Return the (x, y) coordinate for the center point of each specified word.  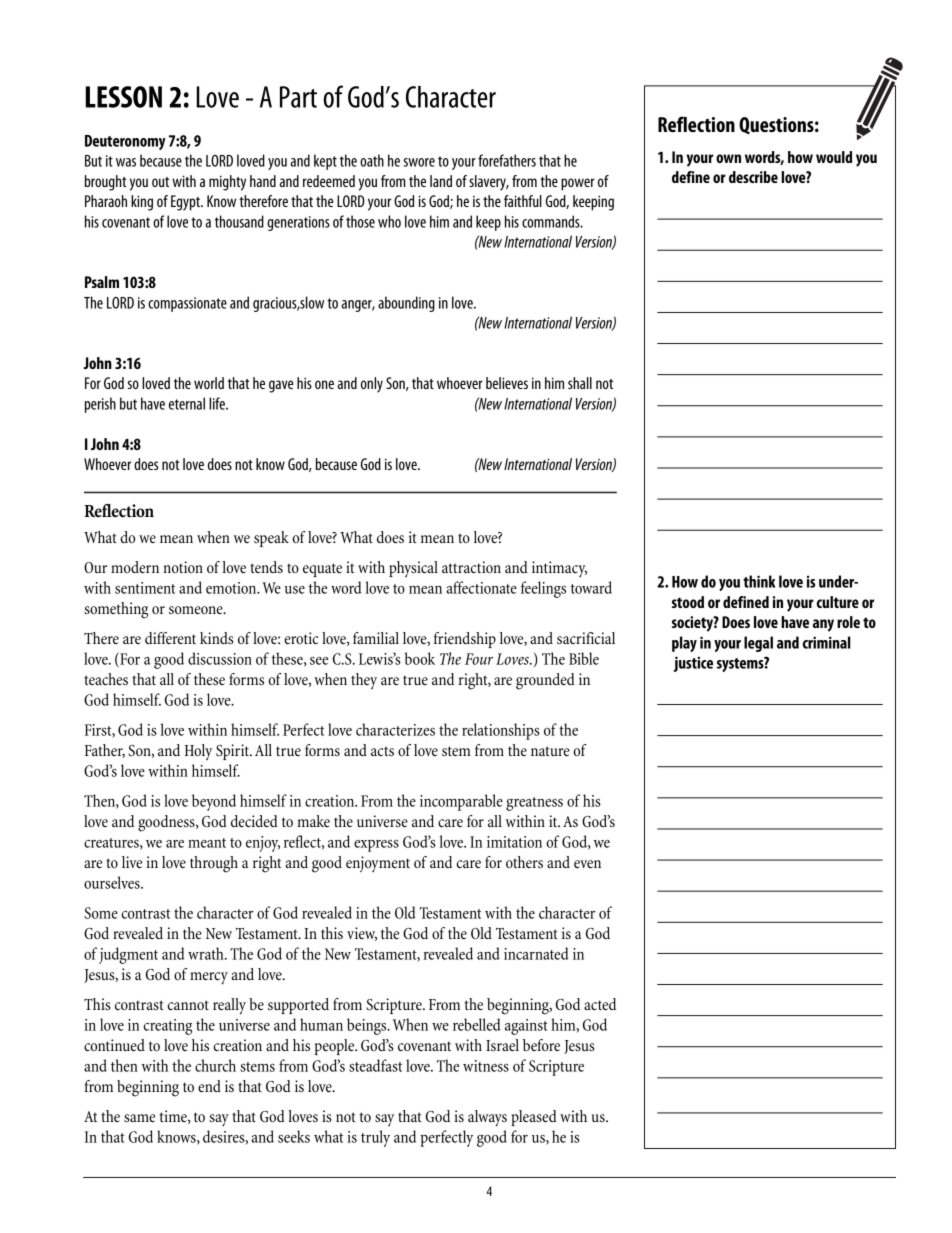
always (487, 1118)
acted (600, 1004)
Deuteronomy (125, 142)
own (728, 158)
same (139, 1118)
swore (419, 162)
